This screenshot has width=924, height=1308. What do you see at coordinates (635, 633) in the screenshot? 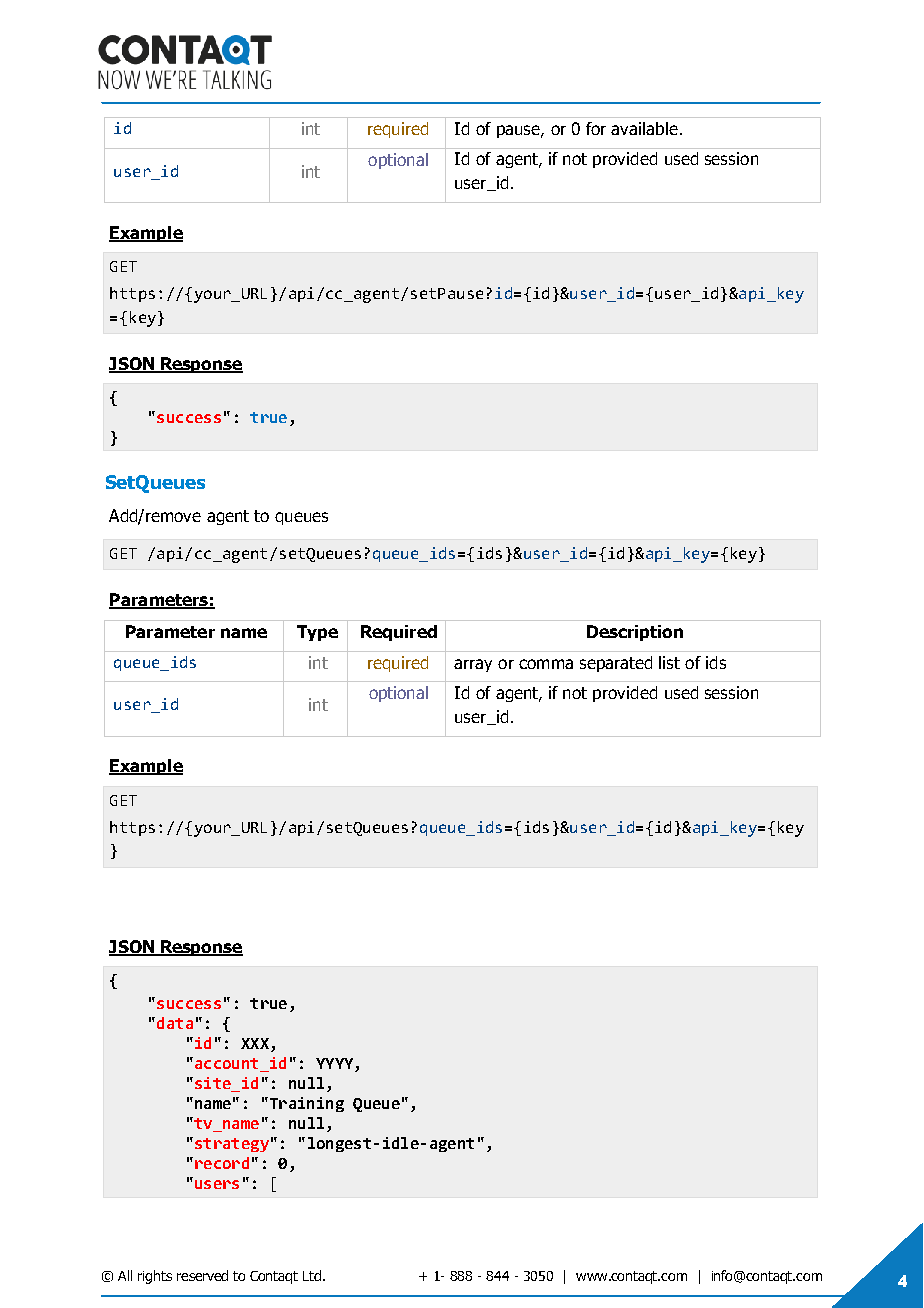
I see `Description` at bounding box center [635, 633].
